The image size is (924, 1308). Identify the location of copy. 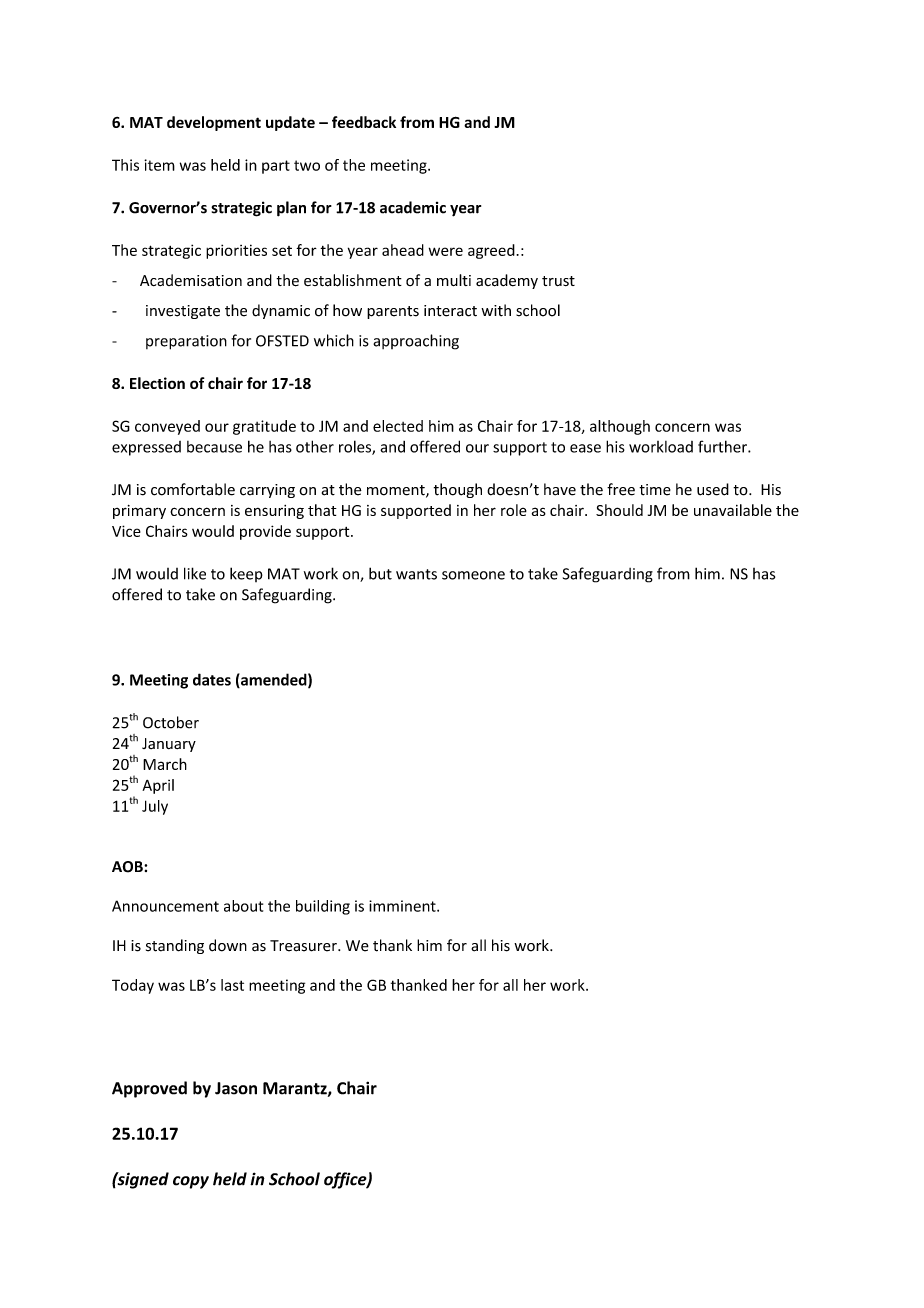
(191, 1182).
